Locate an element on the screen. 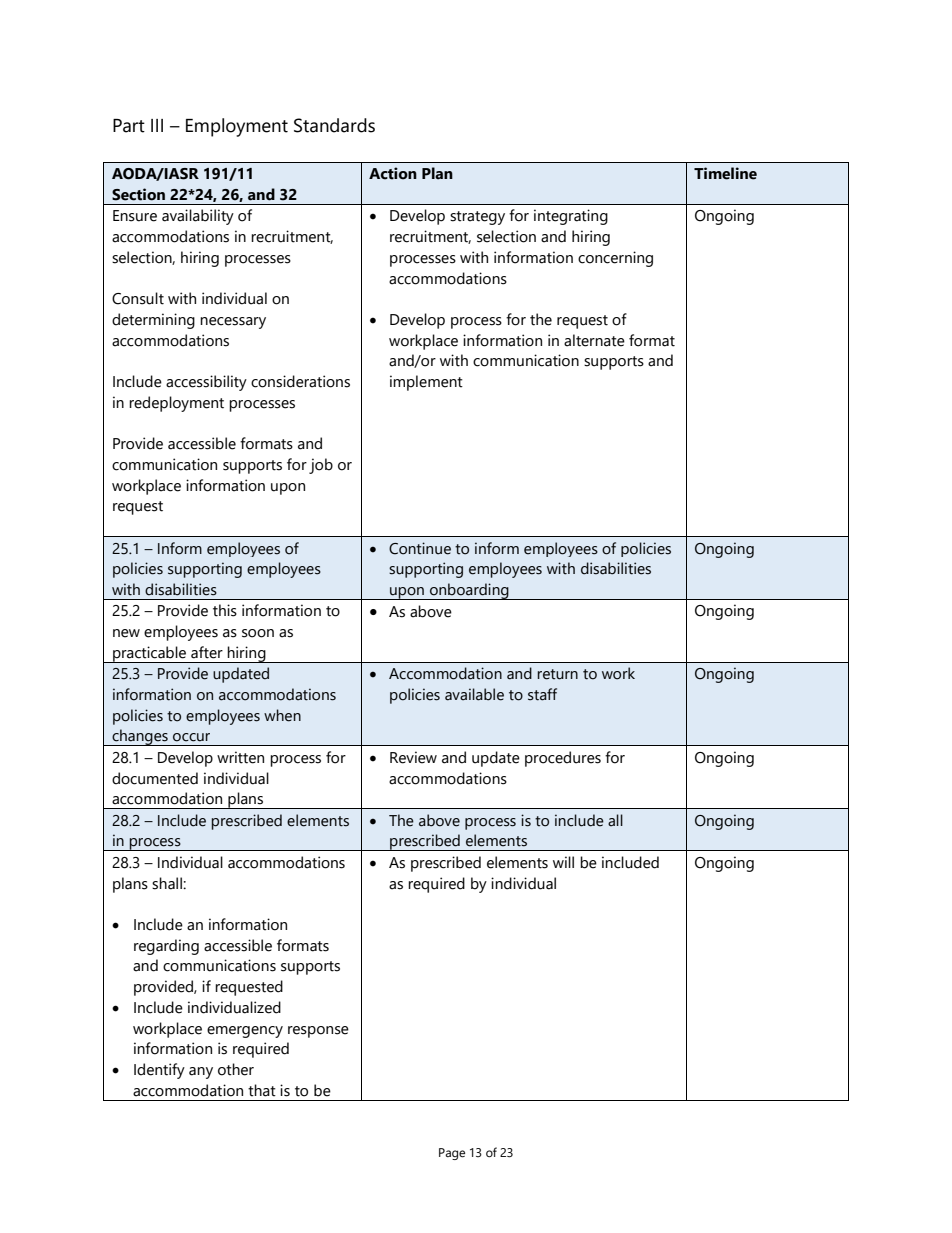  documented is located at coordinates (155, 778).
